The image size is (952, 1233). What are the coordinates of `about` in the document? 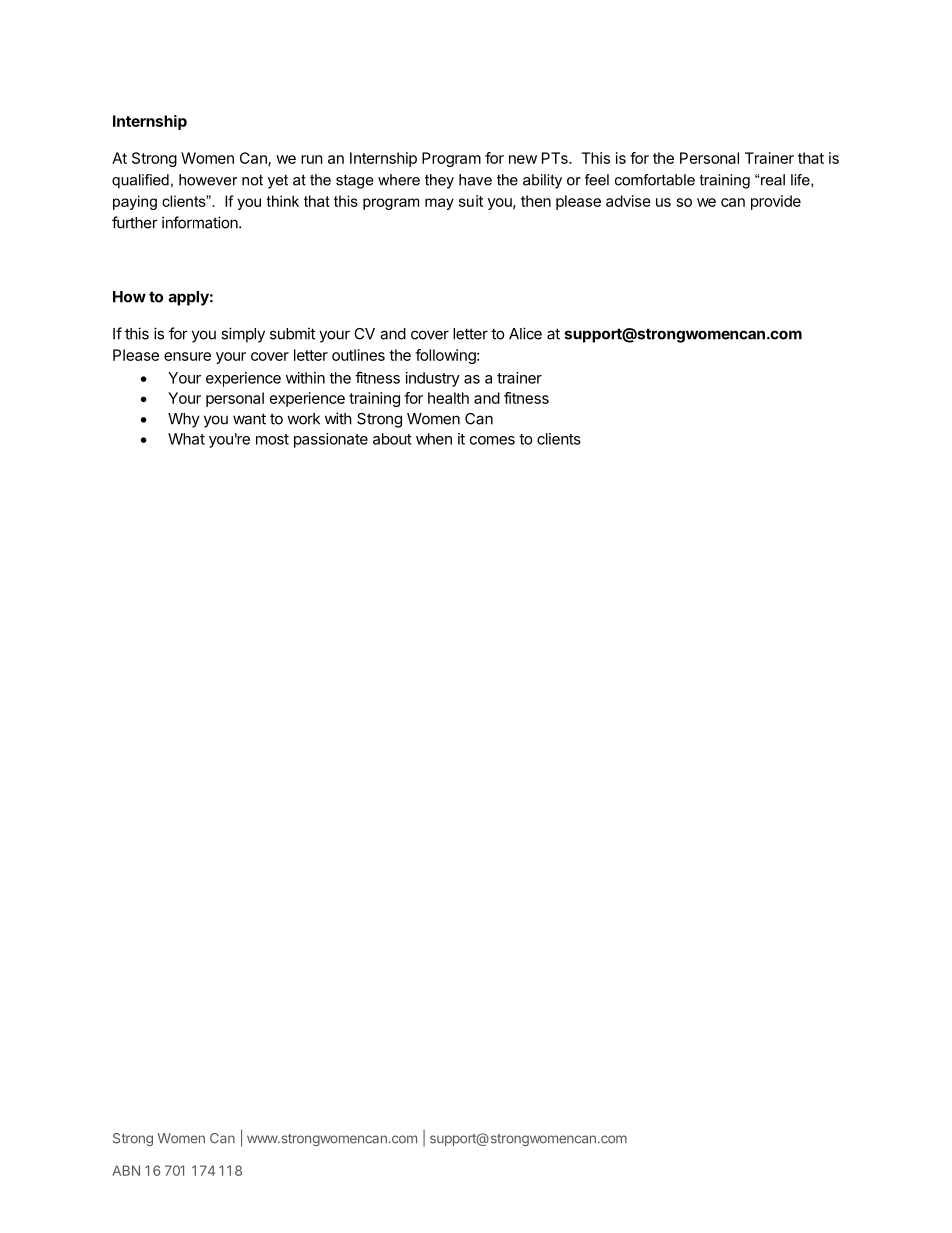 It's located at (392, 439).
